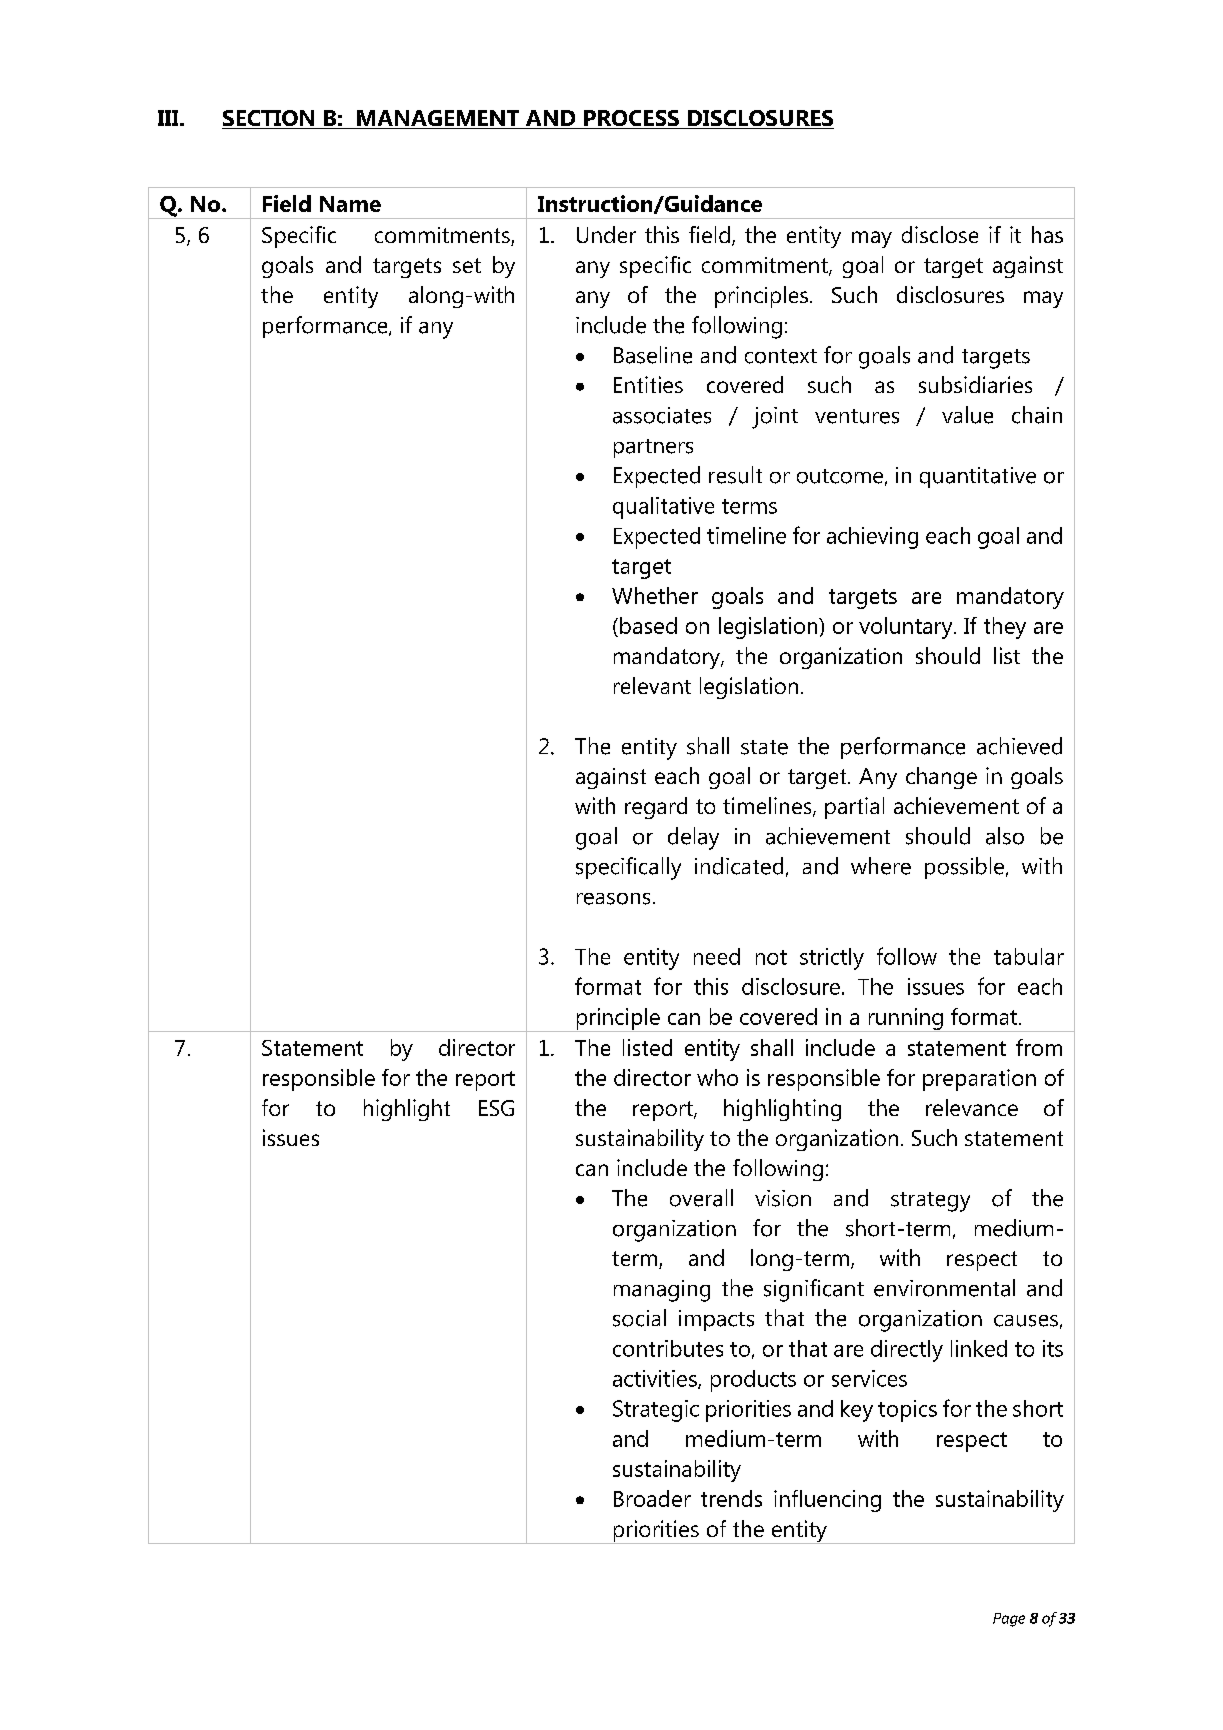 This image has width=1223, height=1730. Describe the element at coordinates (656, 808) in the image. I see `regard` at that location.
